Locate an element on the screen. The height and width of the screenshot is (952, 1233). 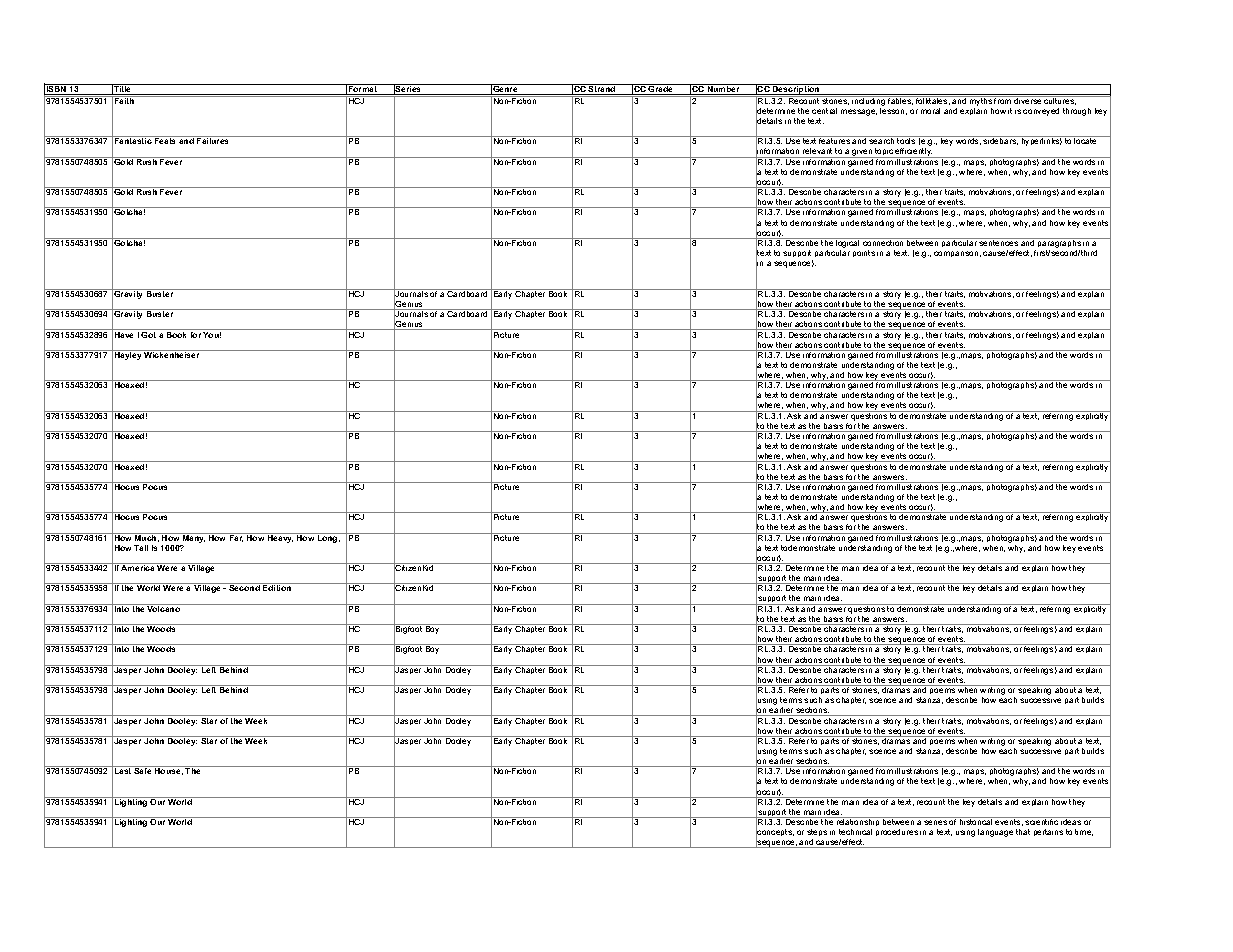
Heavy is located at coordinates (280, 538).
